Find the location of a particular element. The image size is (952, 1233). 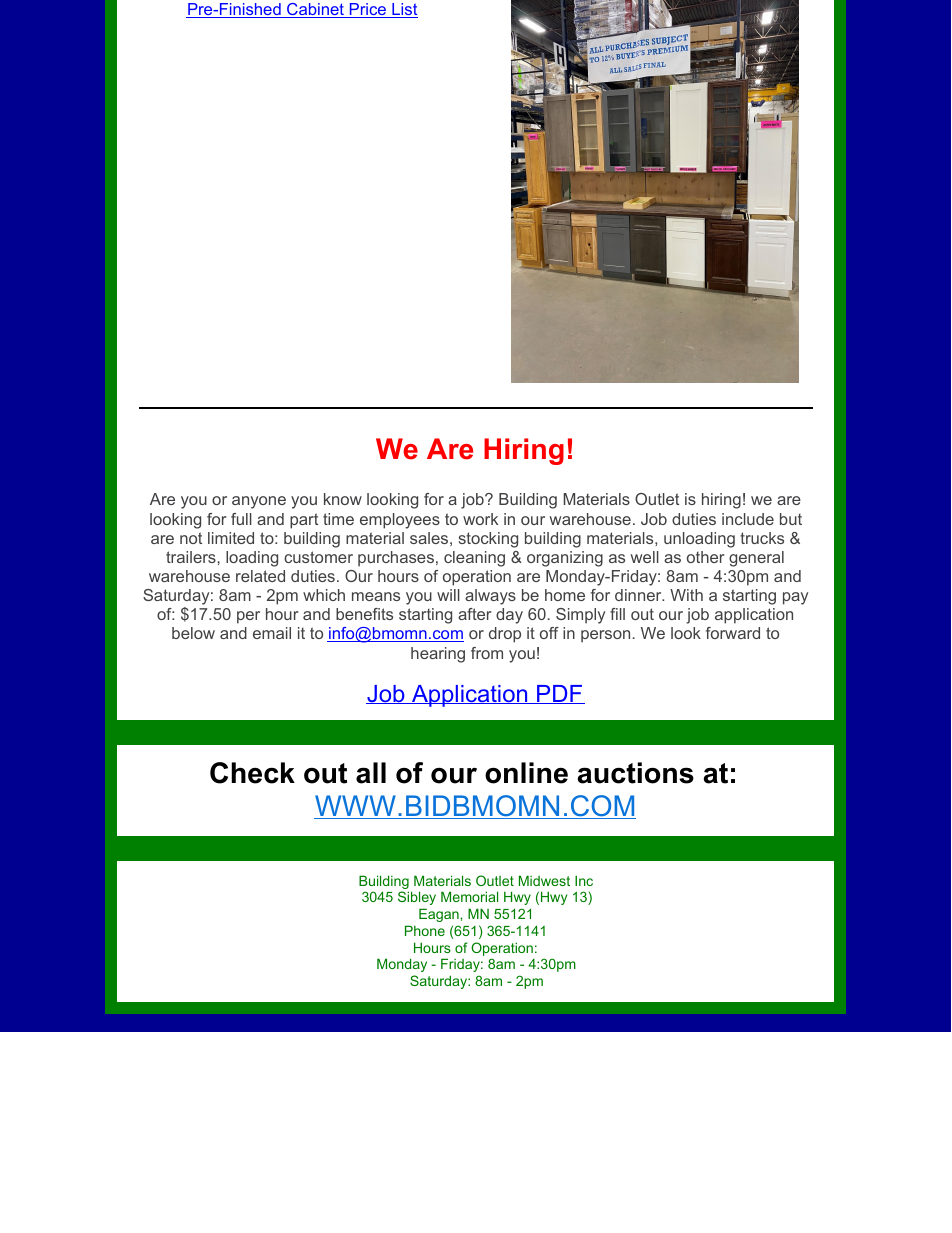

List is located at coordinates (404, 10).
